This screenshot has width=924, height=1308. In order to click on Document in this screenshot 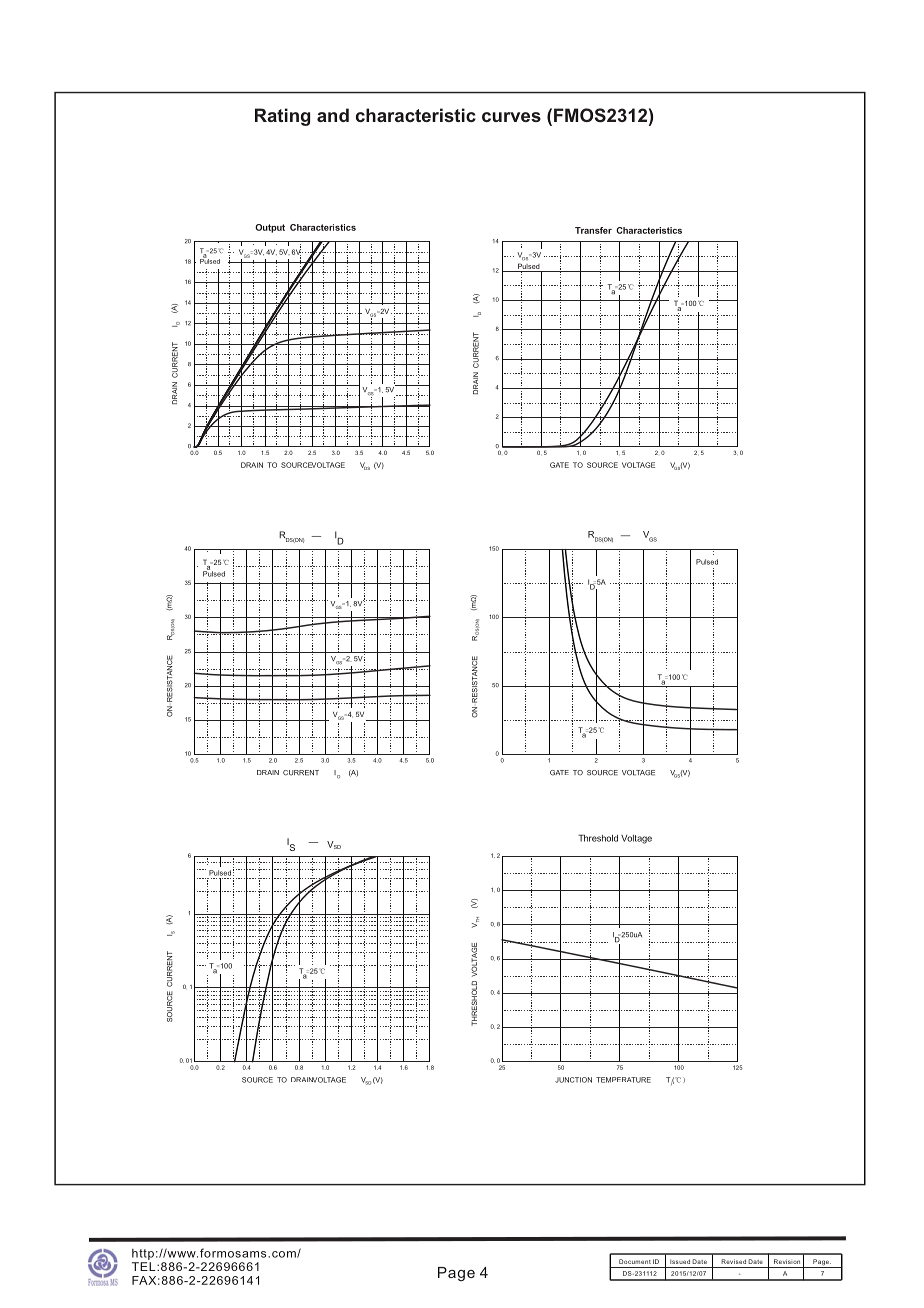, I will do `click(635, 1261)`.
